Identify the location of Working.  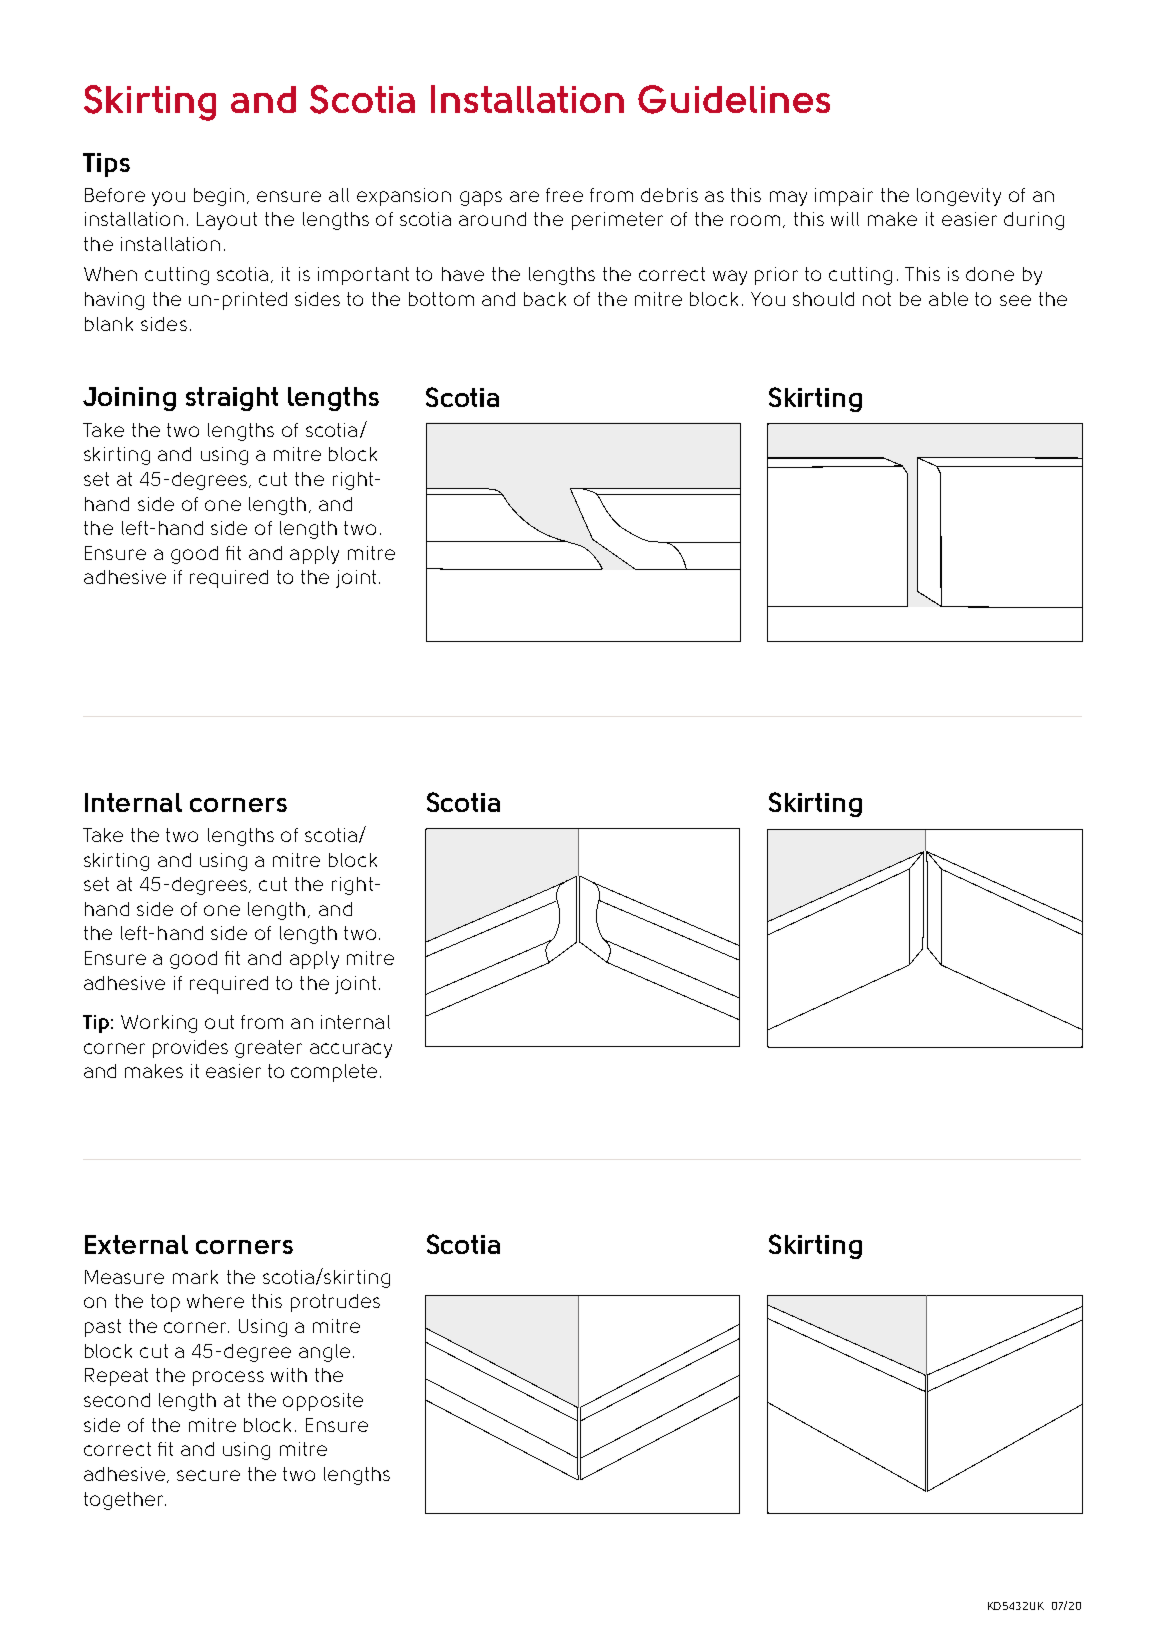
(159, 1024).
